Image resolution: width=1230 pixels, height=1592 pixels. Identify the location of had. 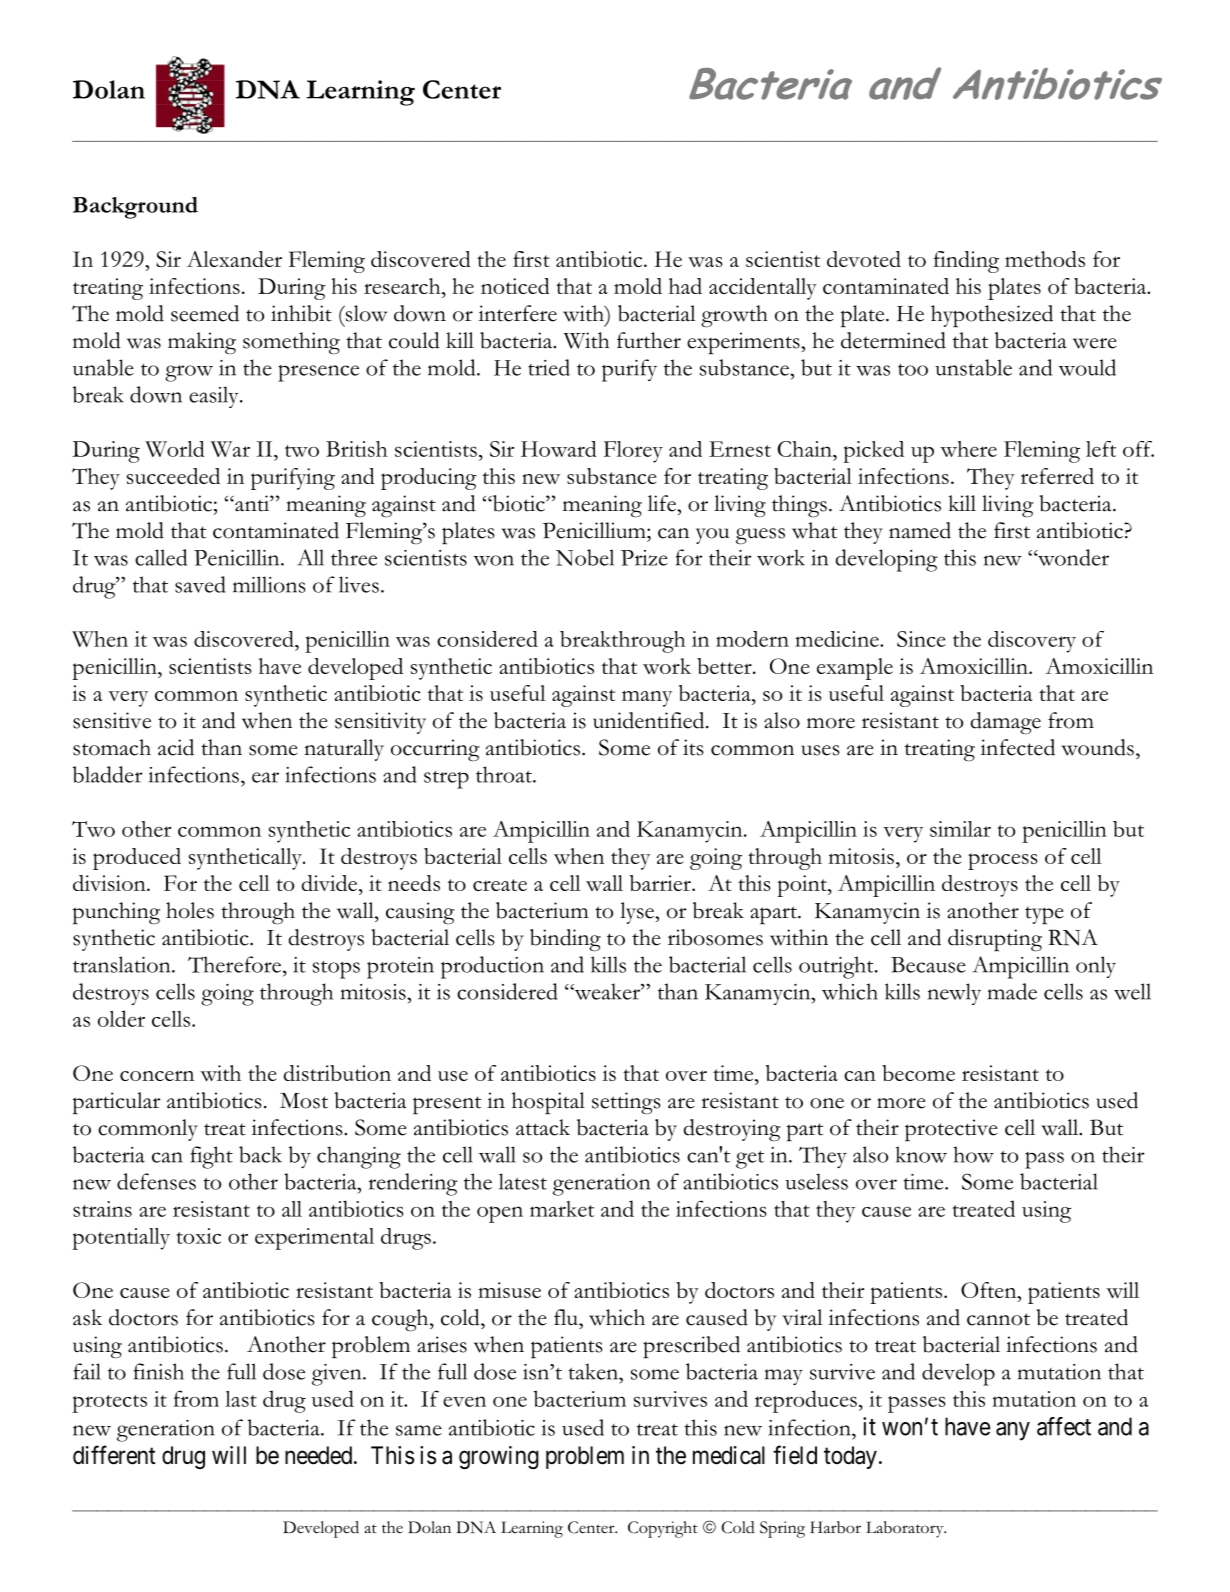
(685, 286).
